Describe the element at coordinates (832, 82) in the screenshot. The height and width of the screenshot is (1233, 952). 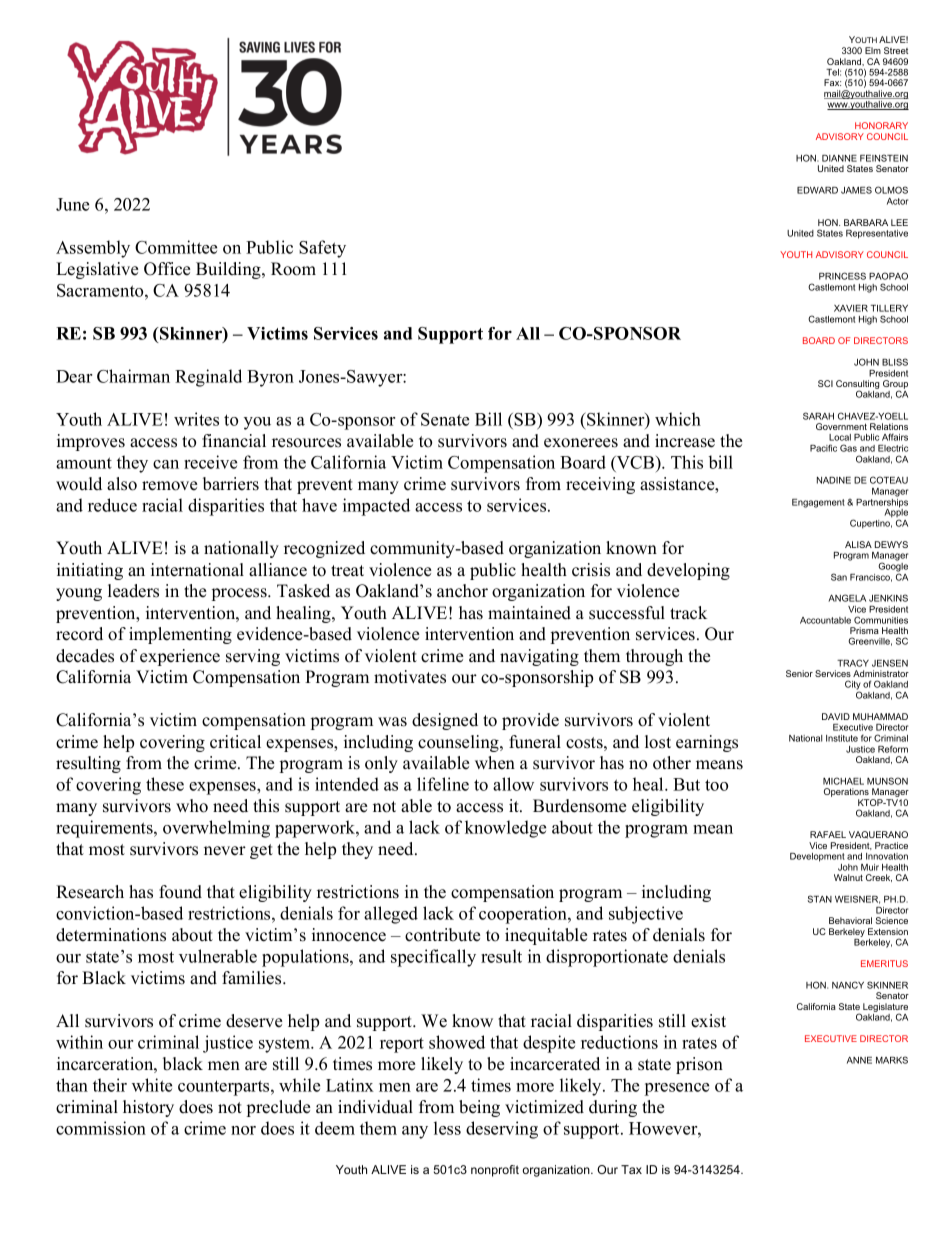
I see `Fax` at that location.
